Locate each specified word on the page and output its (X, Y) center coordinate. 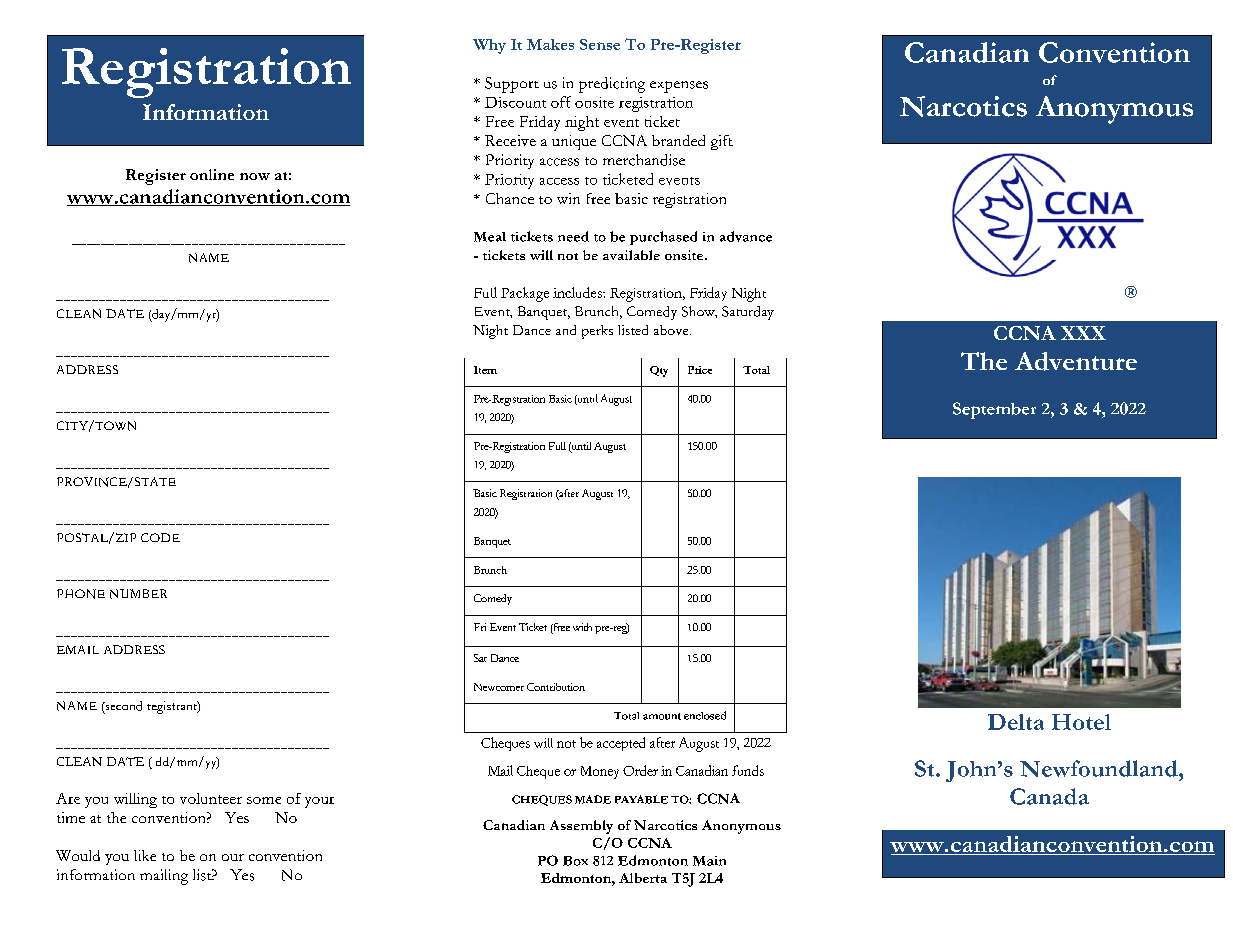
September (994, 410)
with (582, 627)
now (255, 176)
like (145, 855)
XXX (1083, 333)
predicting (612, 85)
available (631, 255)
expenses (679, 87)
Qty (659, 371)
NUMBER (138, 594)
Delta (1016, 722)
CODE (160, 537)
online (212, 174)
